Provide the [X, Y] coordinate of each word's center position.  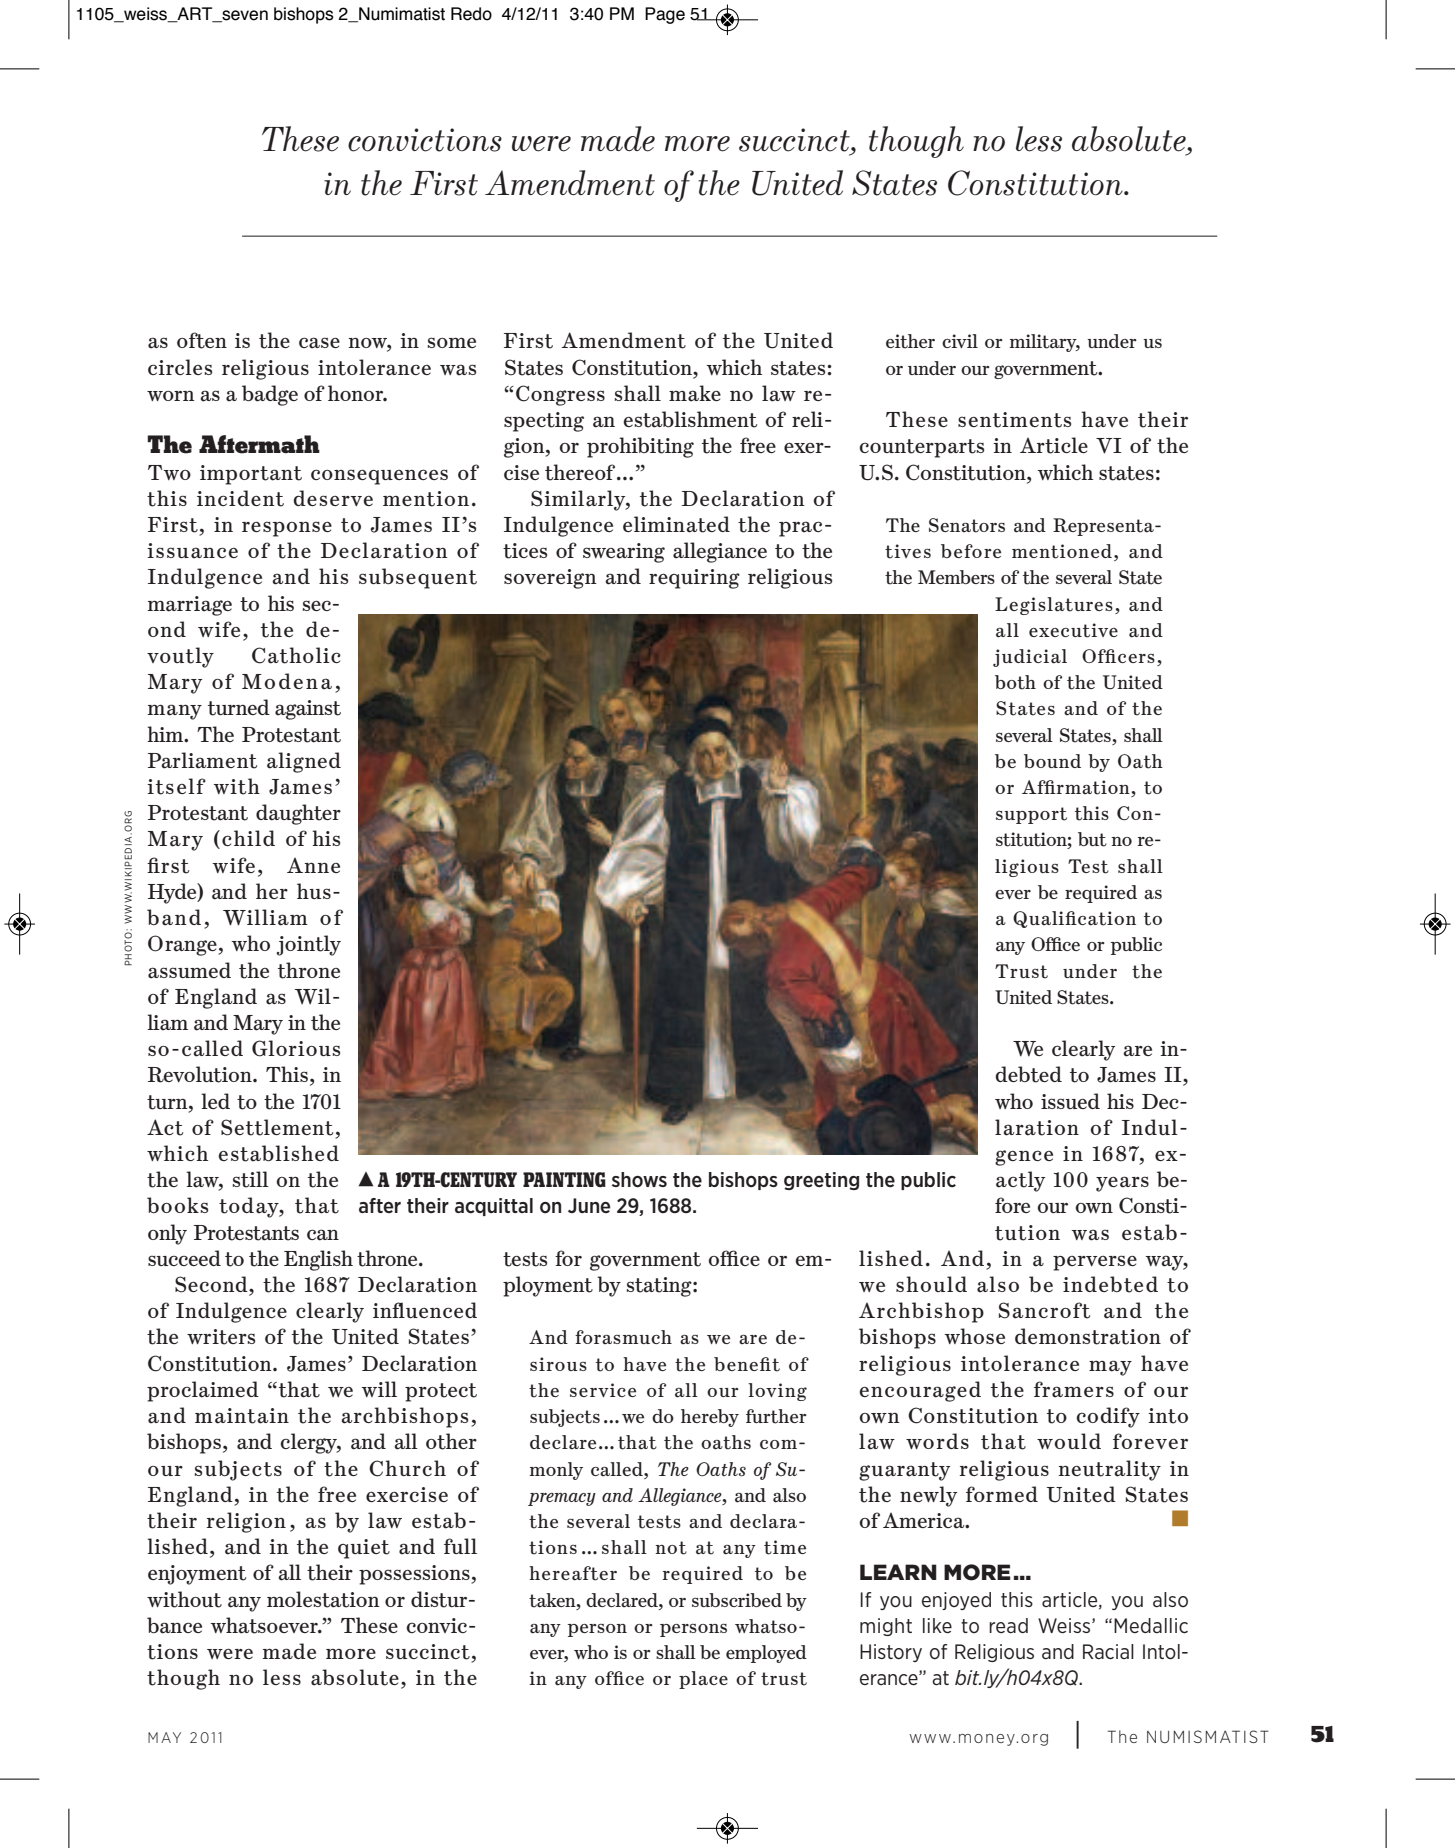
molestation [323, 1599]
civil [960, 341]
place [703, 1680]
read [1008, 1625]
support [1031, 815]
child [248, 838]
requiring [694, 579]
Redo [471, 14]
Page [665, 15]
